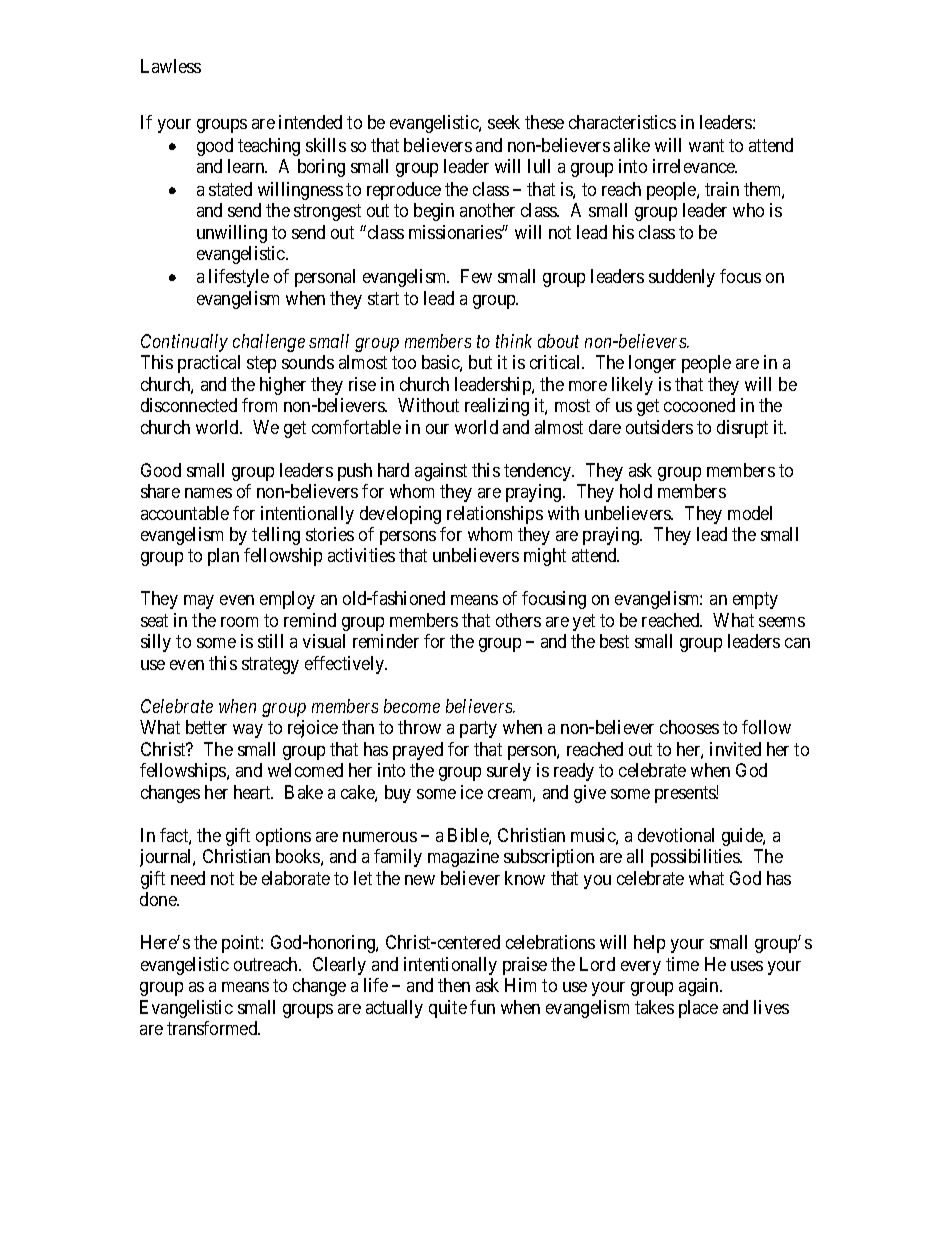 Image resolution: width=952 pixels, height=1233 pixels. What do you see at coordinates (699, 405) in the screenshot?
I see `cocooned` at bounding box center [699, 405].
